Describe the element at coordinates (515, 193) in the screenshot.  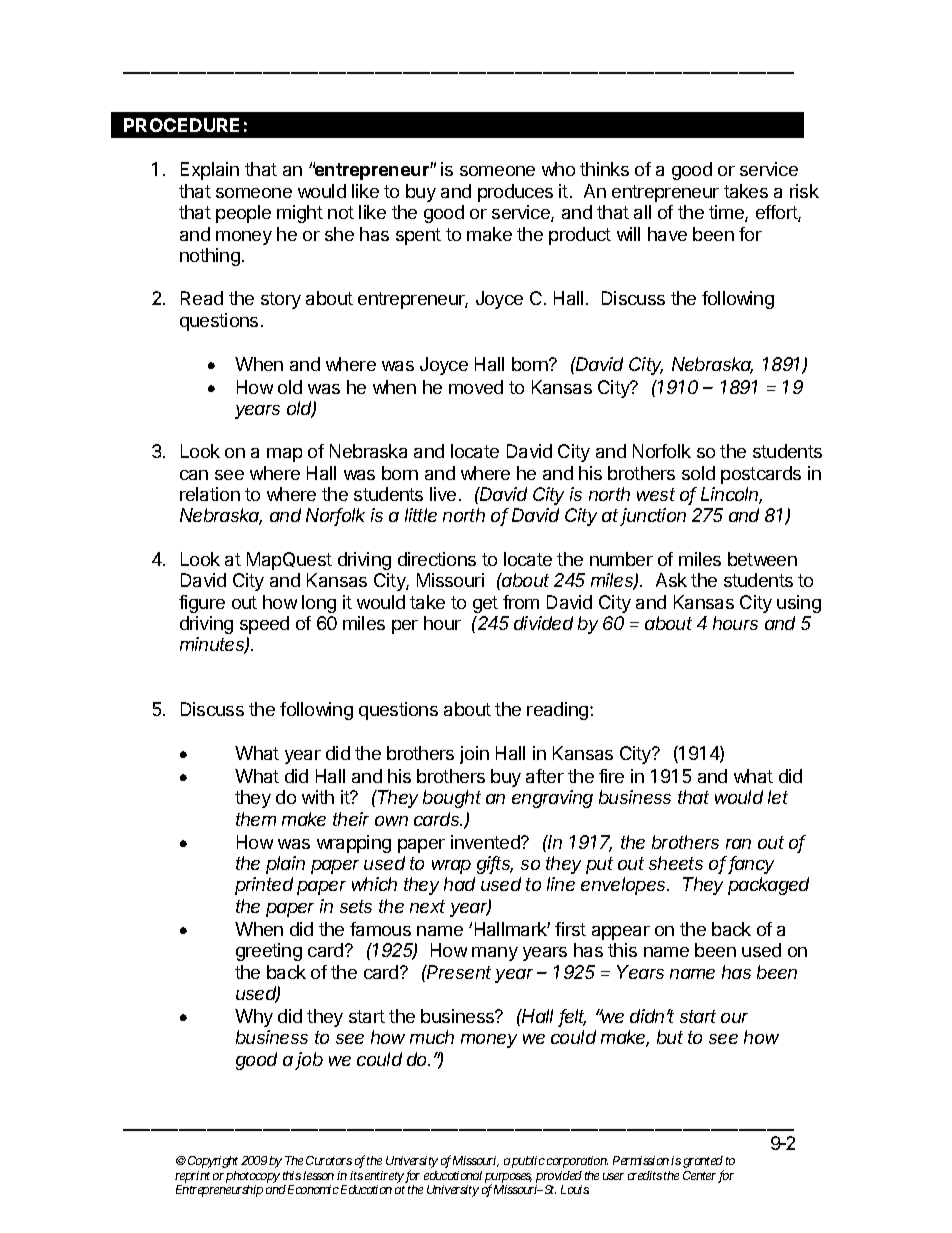
I see `produces` at that location.
